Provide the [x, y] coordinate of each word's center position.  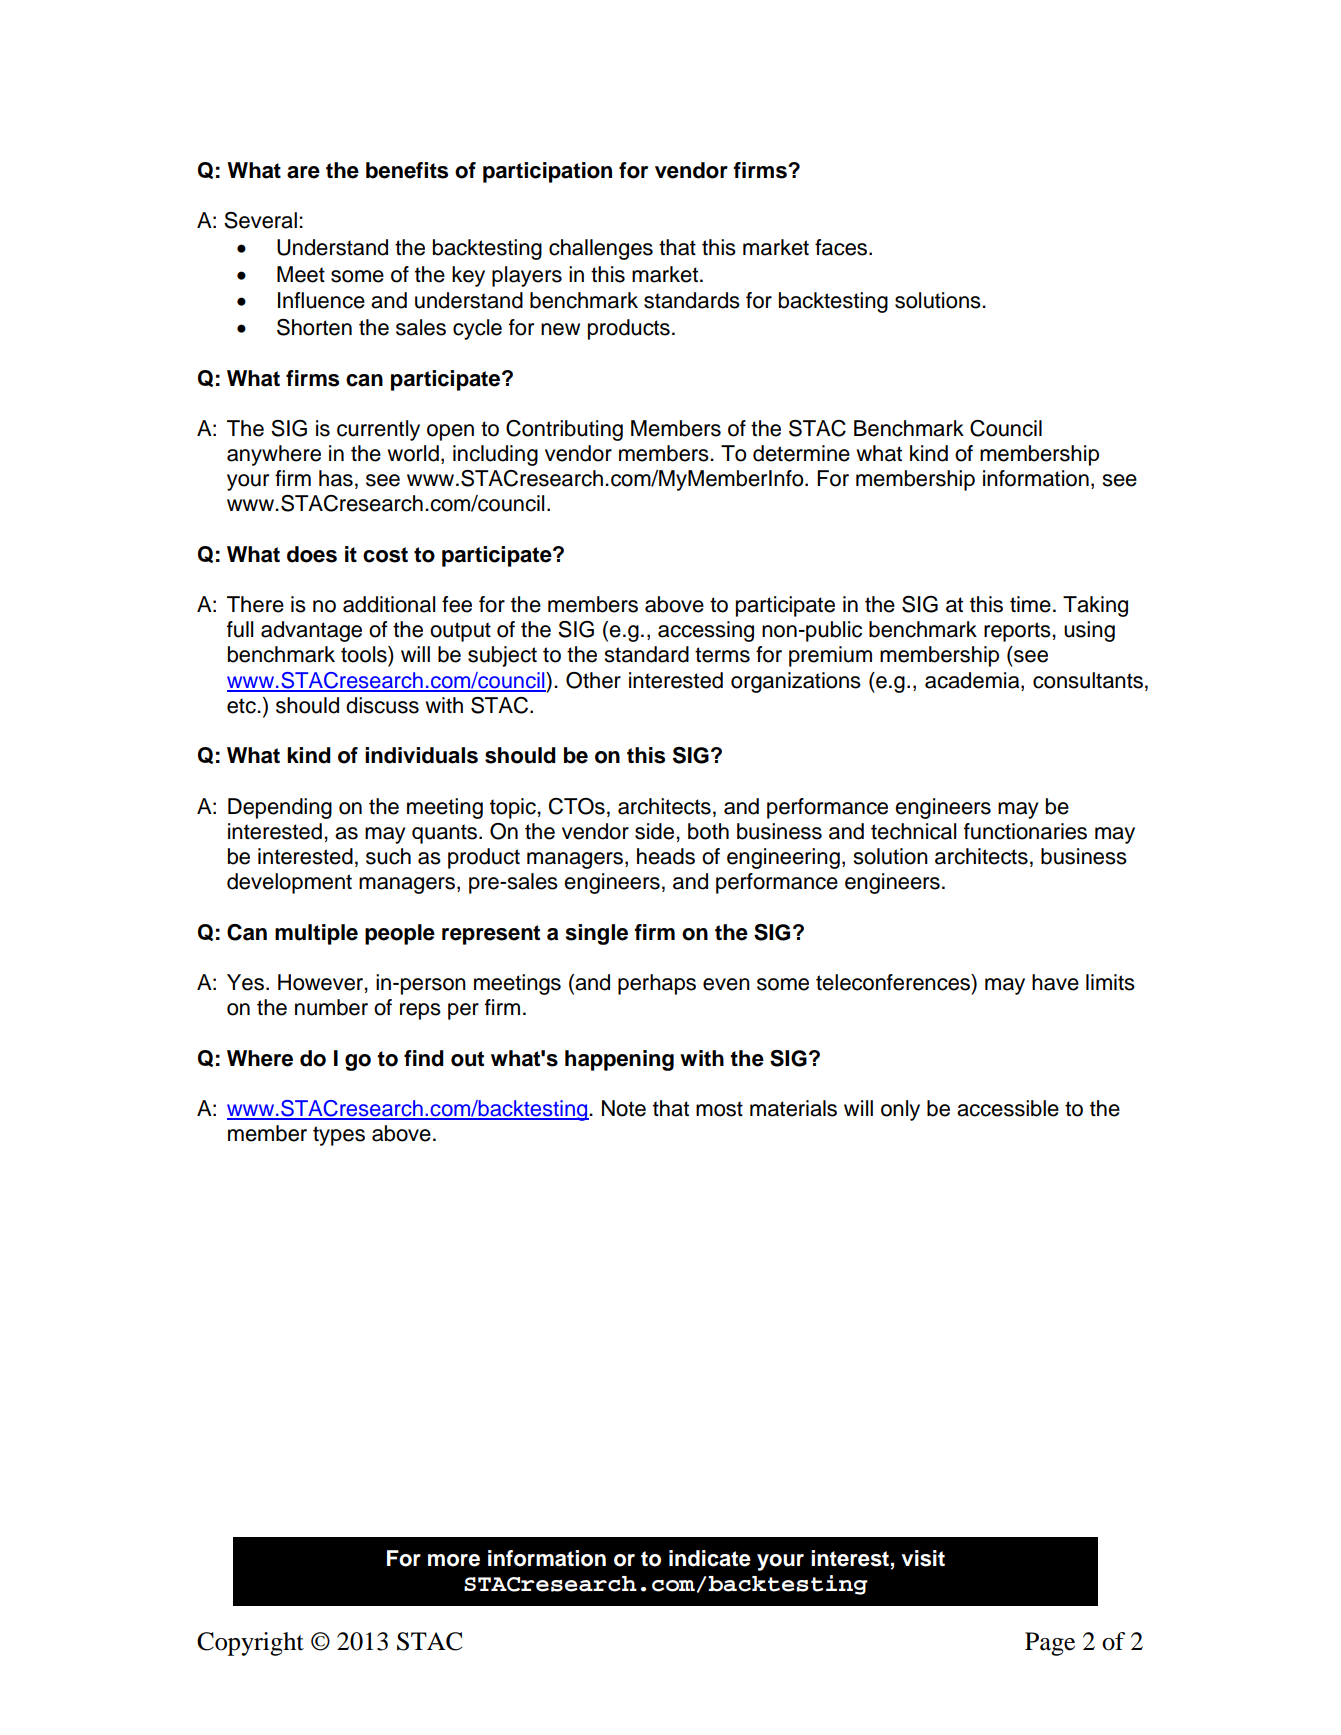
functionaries [1025, 831]
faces [842, 247]
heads [666, 856]
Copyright [250, 1644]
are [303, 172]
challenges [601, 249]
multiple [316, 934]
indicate [710, 1558]
